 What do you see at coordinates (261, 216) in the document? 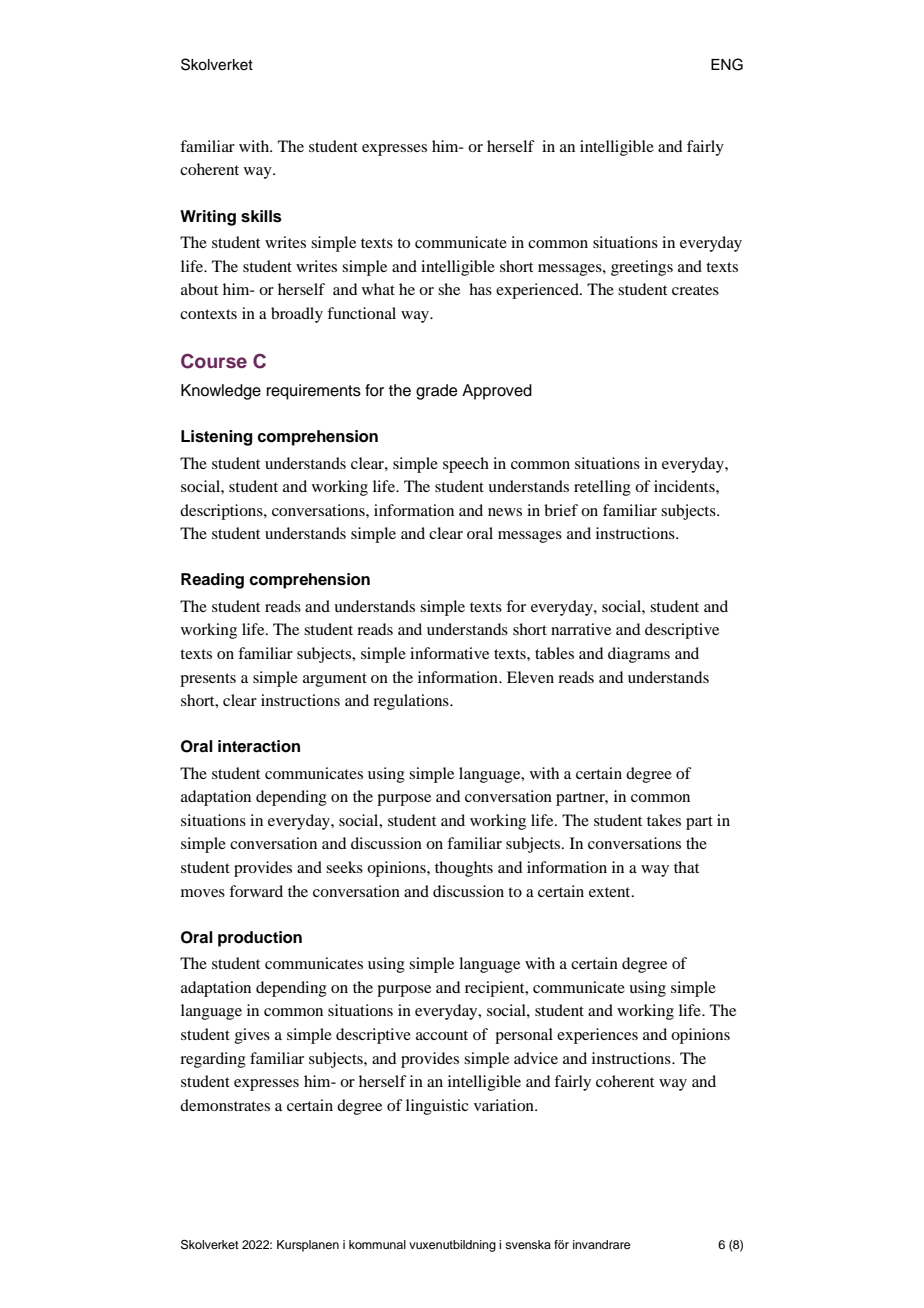
I see `skills` at bounding box center [261, 216].
